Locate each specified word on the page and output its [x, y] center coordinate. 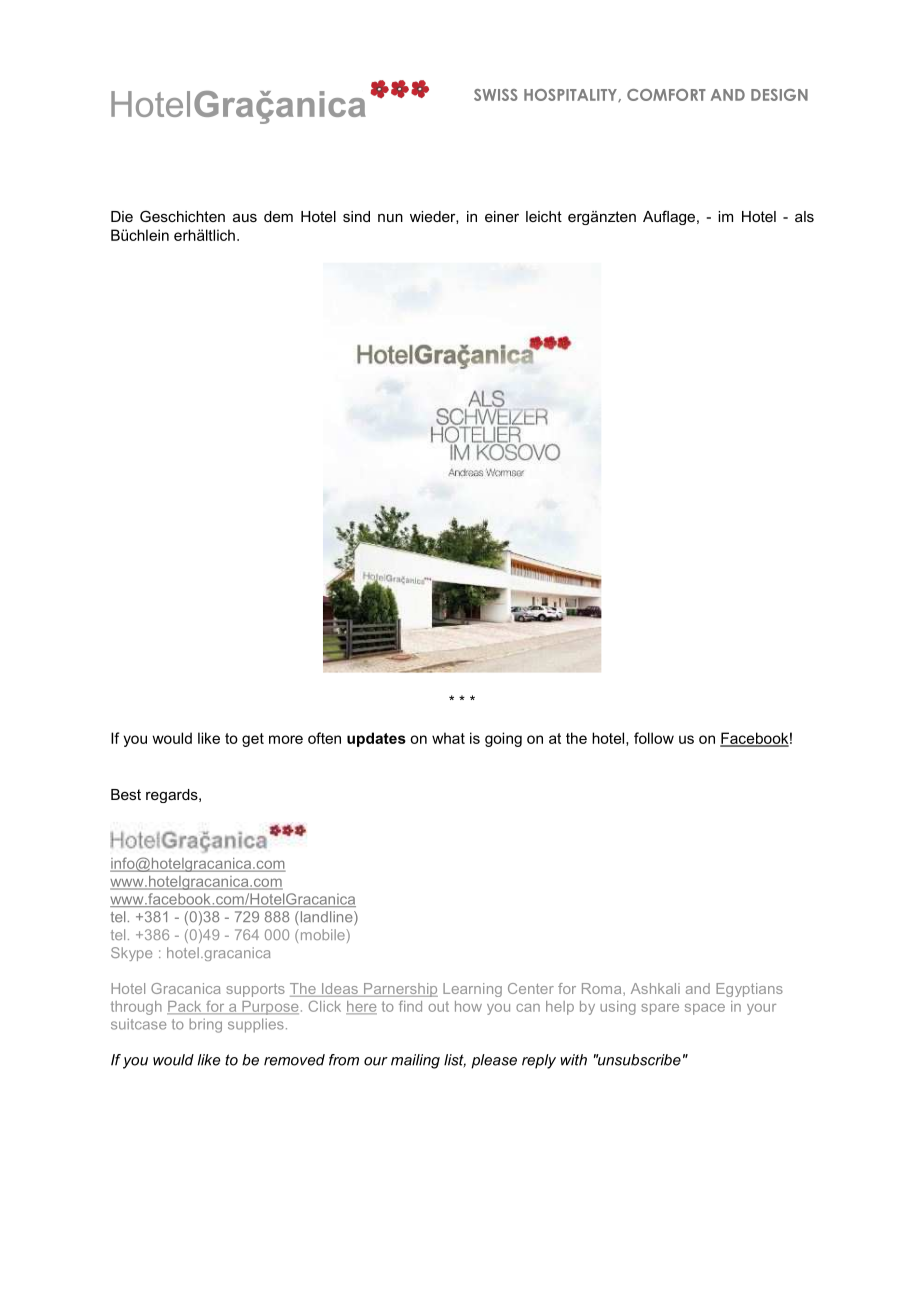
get [253, 740]
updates [376, 739]
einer [502, 216]
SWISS [496, 95]
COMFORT [666, 95]
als [804, 216]
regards [173, 796]
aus [245, 218]
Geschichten [182, 216]
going [503, 739]
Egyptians [749, 990]
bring [205, 1025]
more [286, 739]
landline [326, 918]
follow [654, 738]
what [448, 738]
